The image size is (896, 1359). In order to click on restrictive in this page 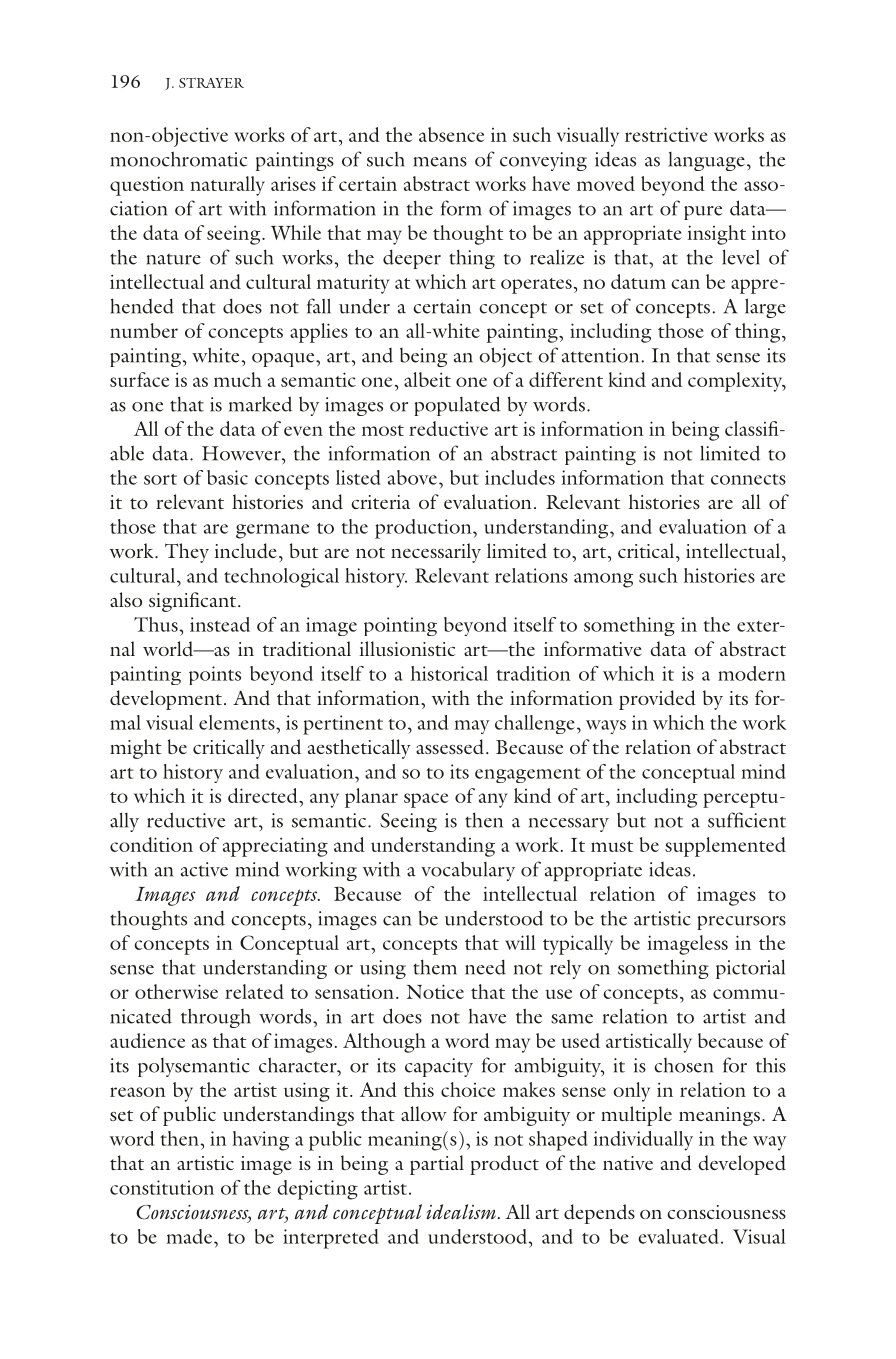, I will do `click(666, 134)`.
